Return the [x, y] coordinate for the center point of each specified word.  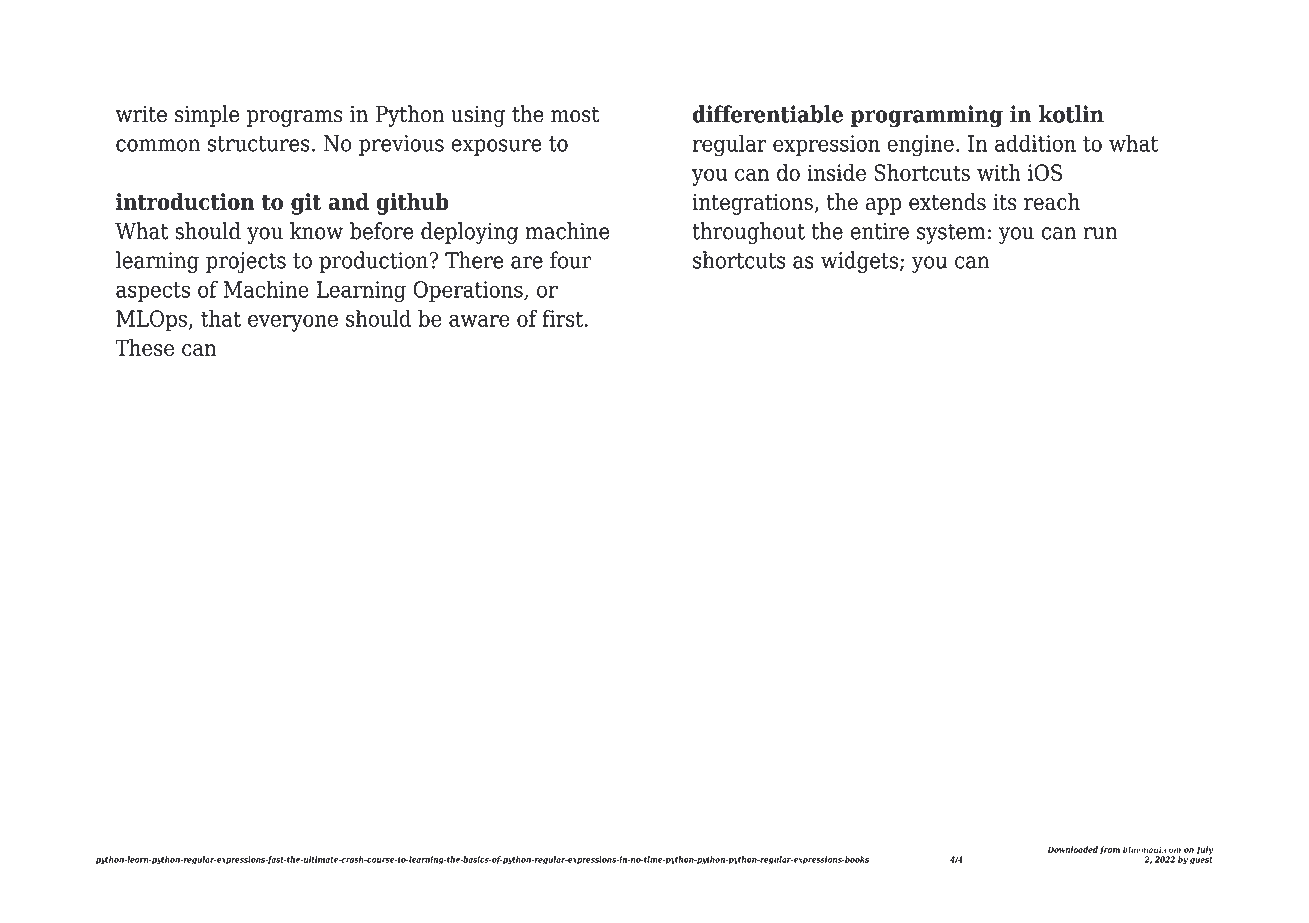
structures [259, 144]
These [144, 347]
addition [1035, 143]
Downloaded [1072, 849]
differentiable [768, 114]
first [564, 318]
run [1100, 233]
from [1110, 850]
